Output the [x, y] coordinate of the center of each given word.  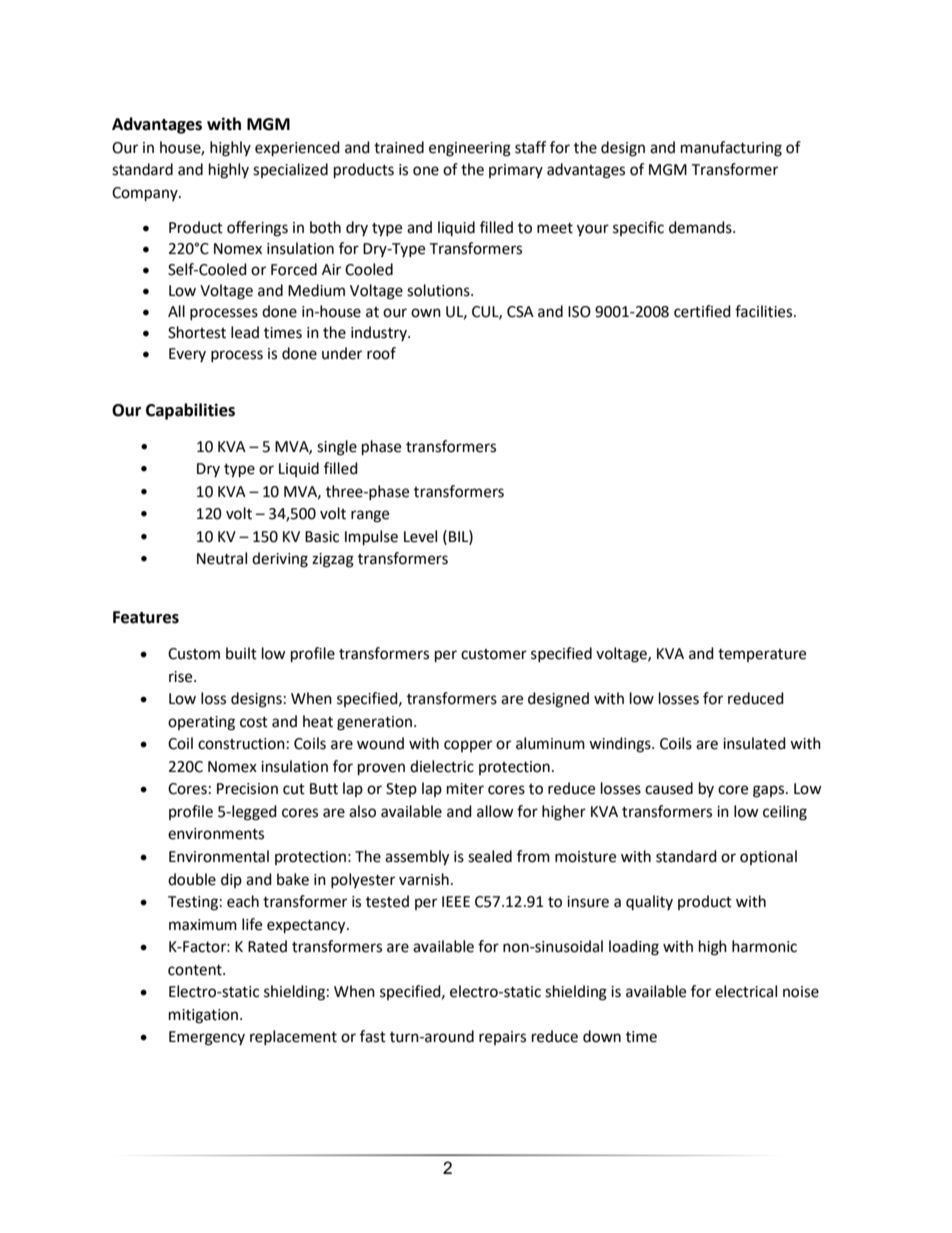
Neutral [222, 558]
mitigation [205, 1016]
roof [381, 353]
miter [465, 789]
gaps [770, 791]
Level [420, 536]
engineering [470, 149]
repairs [502, 1038]
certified [702, 311]
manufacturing [731, 149]
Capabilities [190, 411]
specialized [290, 170]
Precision [247, 789]
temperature [762, 655]
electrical [746, 991]
